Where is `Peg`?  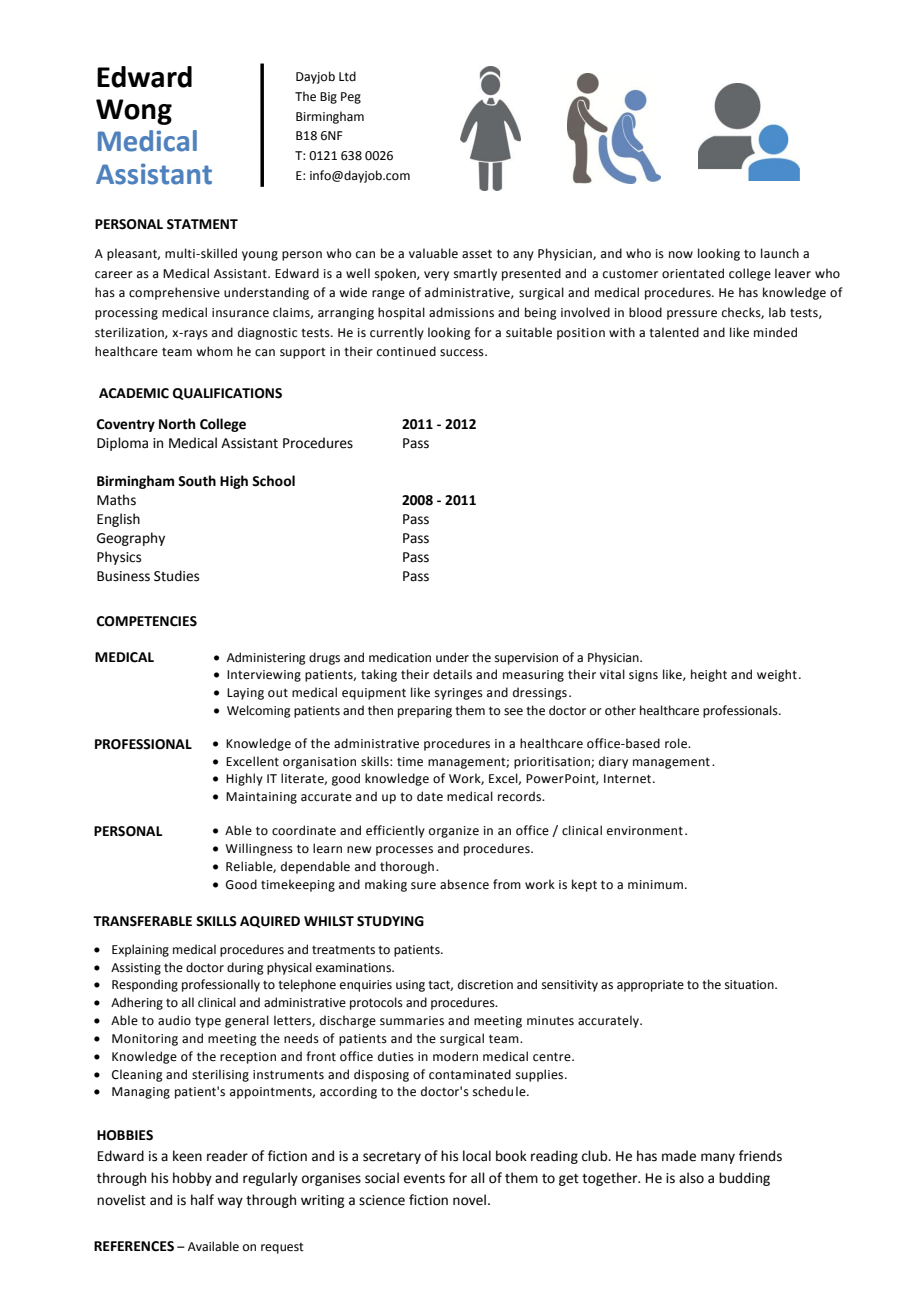 Peg is located at coordinates (351, 98).
